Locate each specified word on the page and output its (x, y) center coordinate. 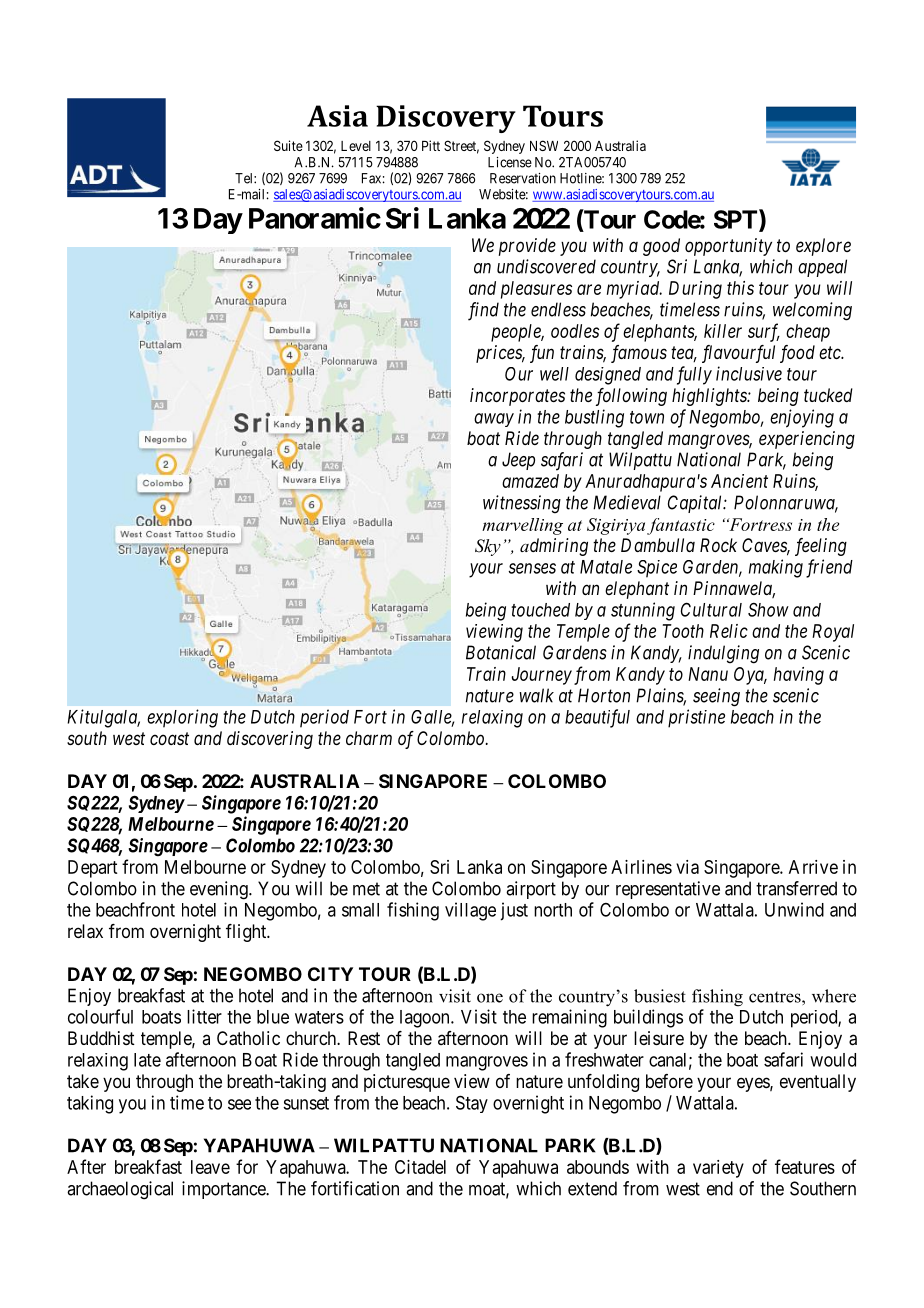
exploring (182, 718)
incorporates (517, 397)
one (490, 998)
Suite (288, 145)
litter (204, 1016)
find (483, 311)
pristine (696, 718)
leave (210, 1167)
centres (776, 997)
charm (369, 738)
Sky (488, 547)
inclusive (749, 373)
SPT (737, 220)
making (776, 568)
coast (169, 738)
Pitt (431, 145)
